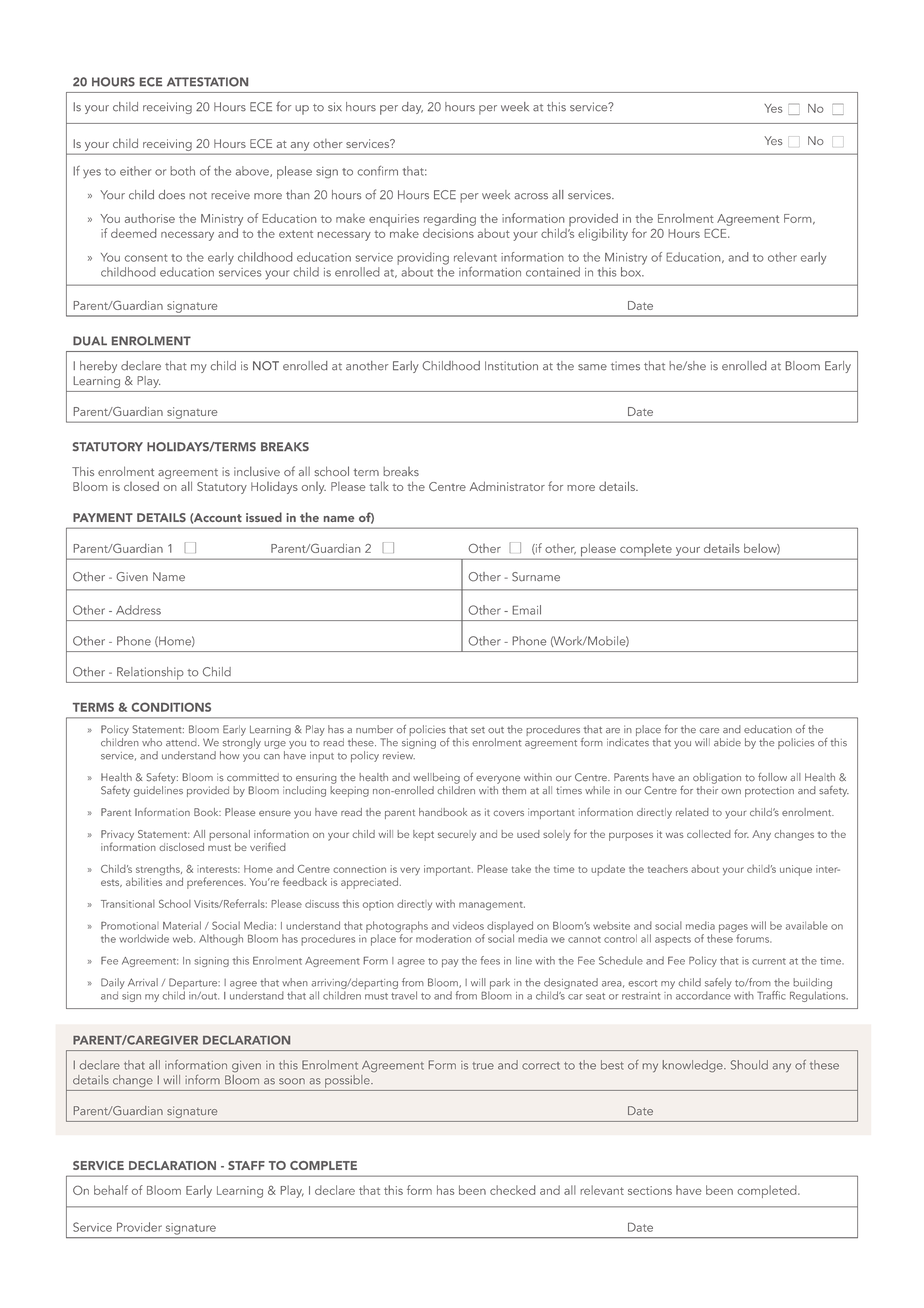 This document has width=924, height=1308. What do you see at coordinates (139, 1227) in the document?
I see `Provider` at bounding box center [139, 1227].
